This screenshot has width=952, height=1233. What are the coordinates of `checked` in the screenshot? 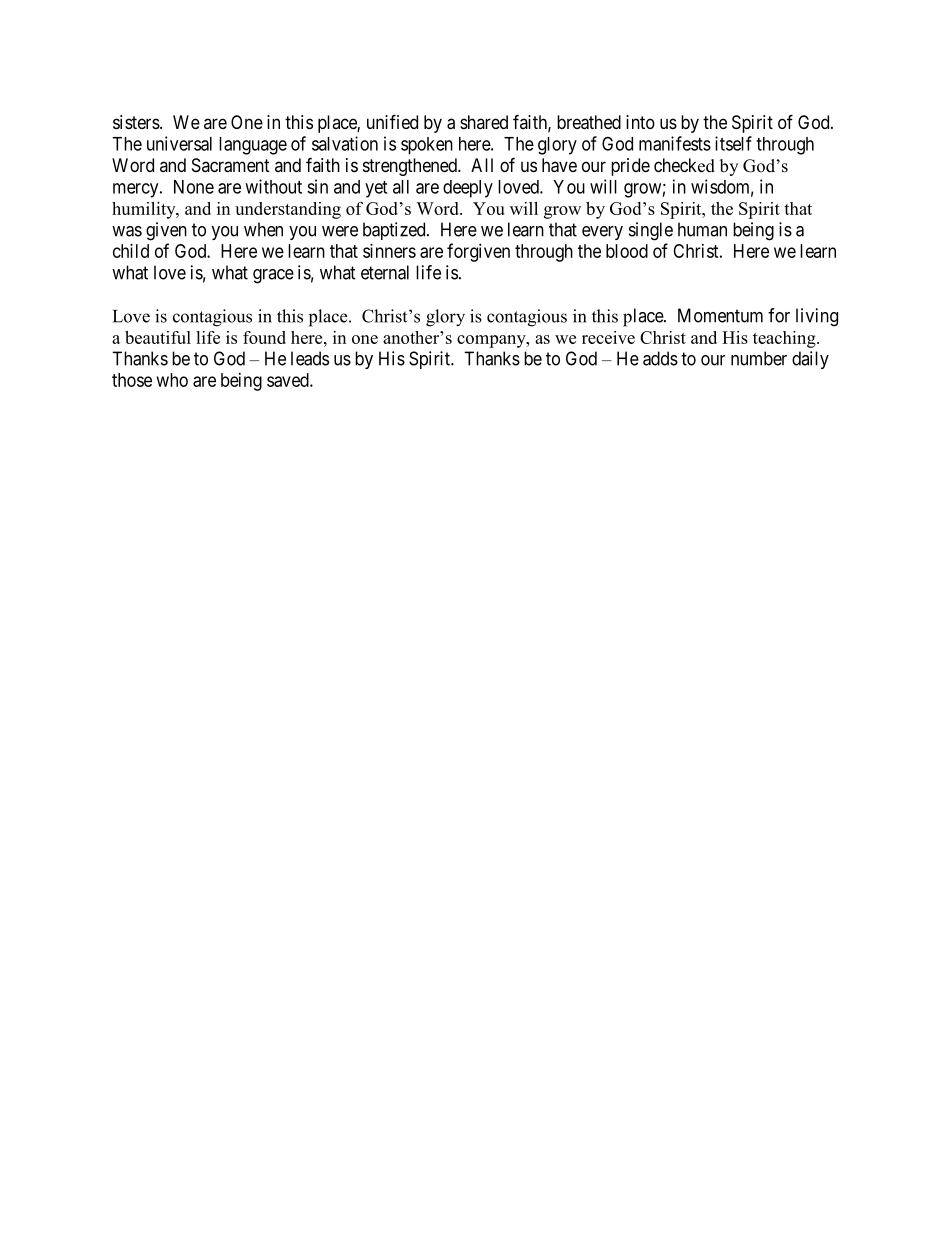 It's located at (684, 165).
